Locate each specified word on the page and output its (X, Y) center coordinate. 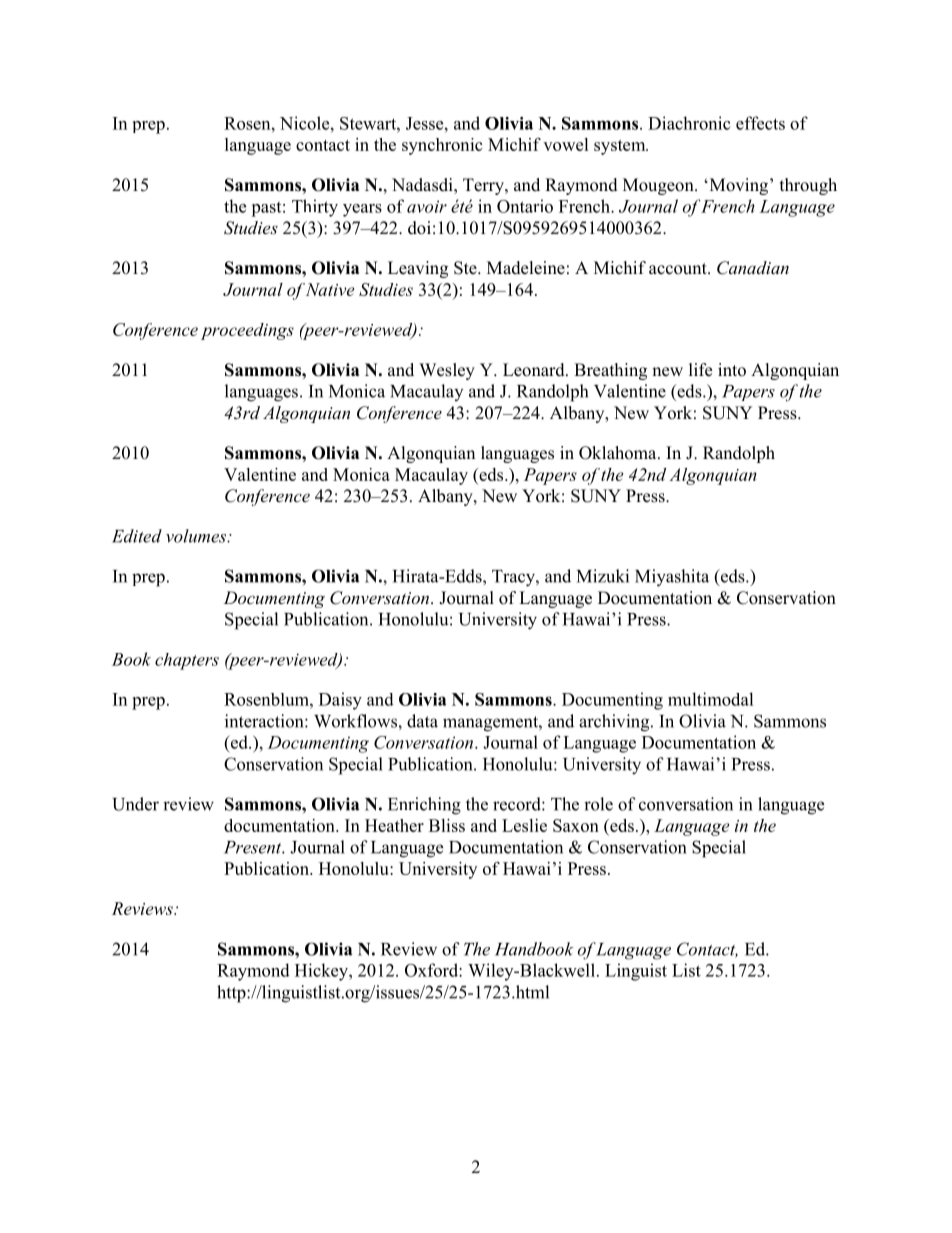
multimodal (711, 699)
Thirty (315, 208)
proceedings (247, 331)
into (732, 370)
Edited (137, 536)
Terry (484, 186)
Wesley (447, 371)
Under (135, 804)
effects (760, 123)
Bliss (447, 825)
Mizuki (603, 576)
